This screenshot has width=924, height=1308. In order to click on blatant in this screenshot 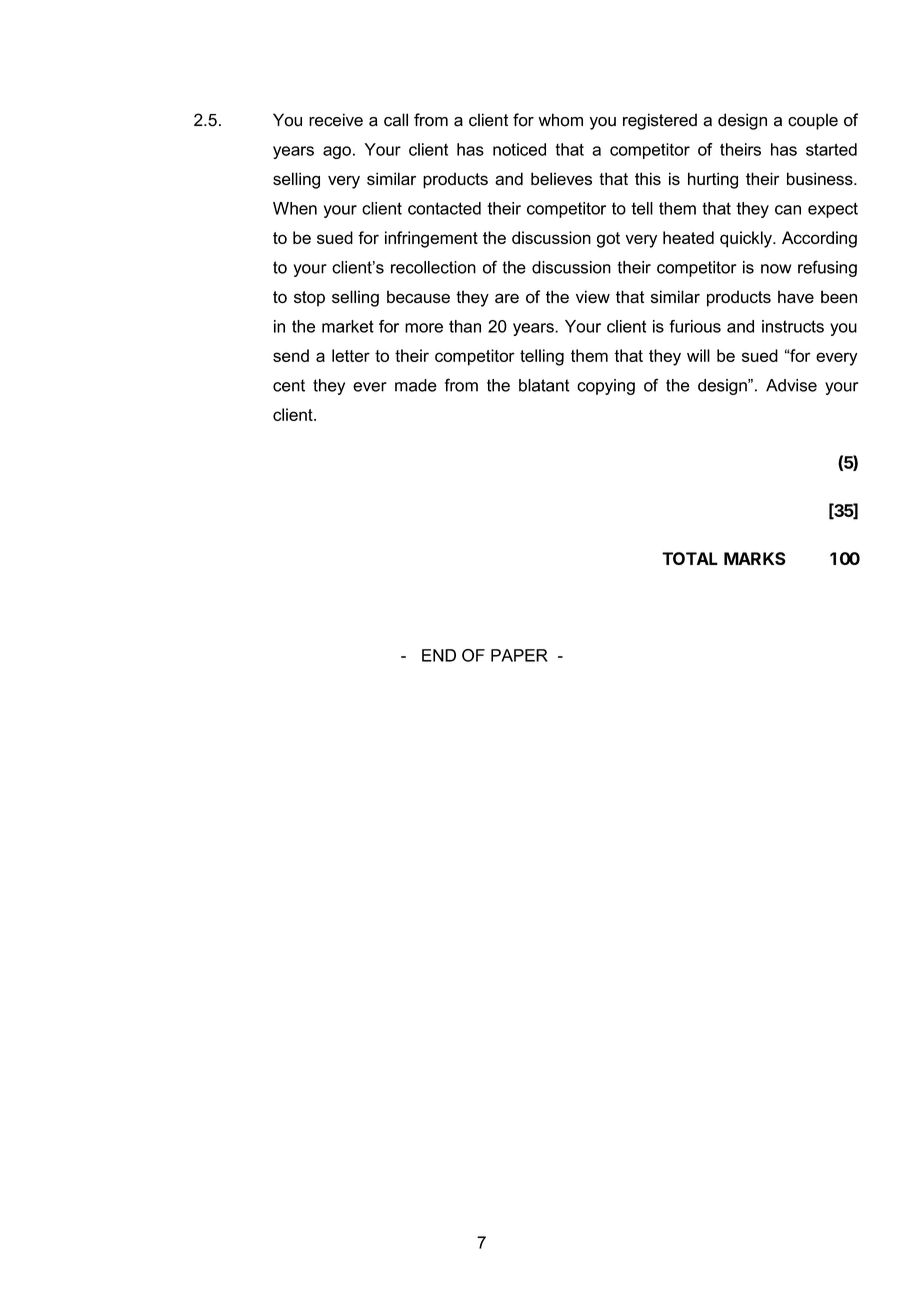, I will do `click(544, 385)`.
